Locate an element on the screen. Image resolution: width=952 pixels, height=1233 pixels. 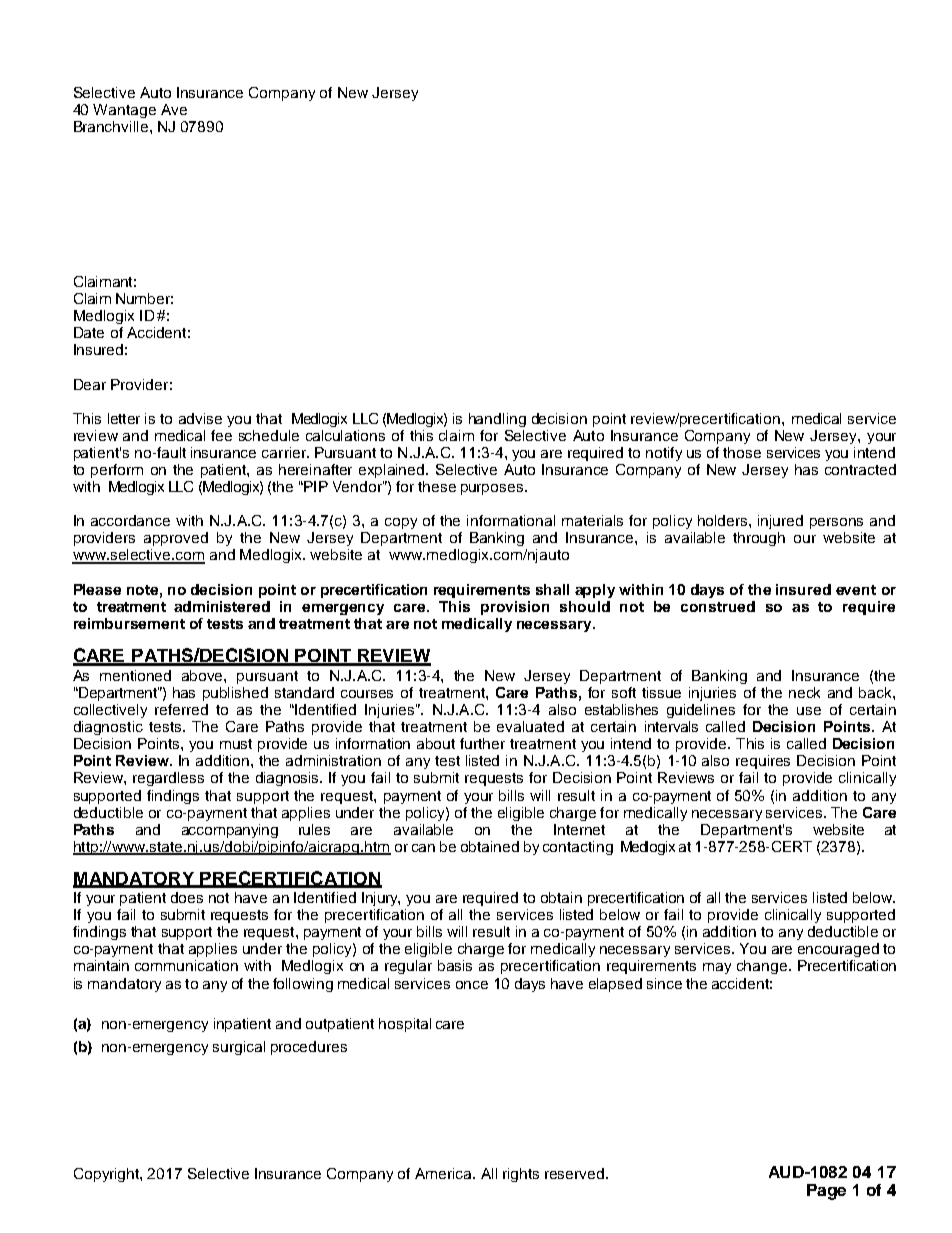
use is located at coordinates (809, 711).
